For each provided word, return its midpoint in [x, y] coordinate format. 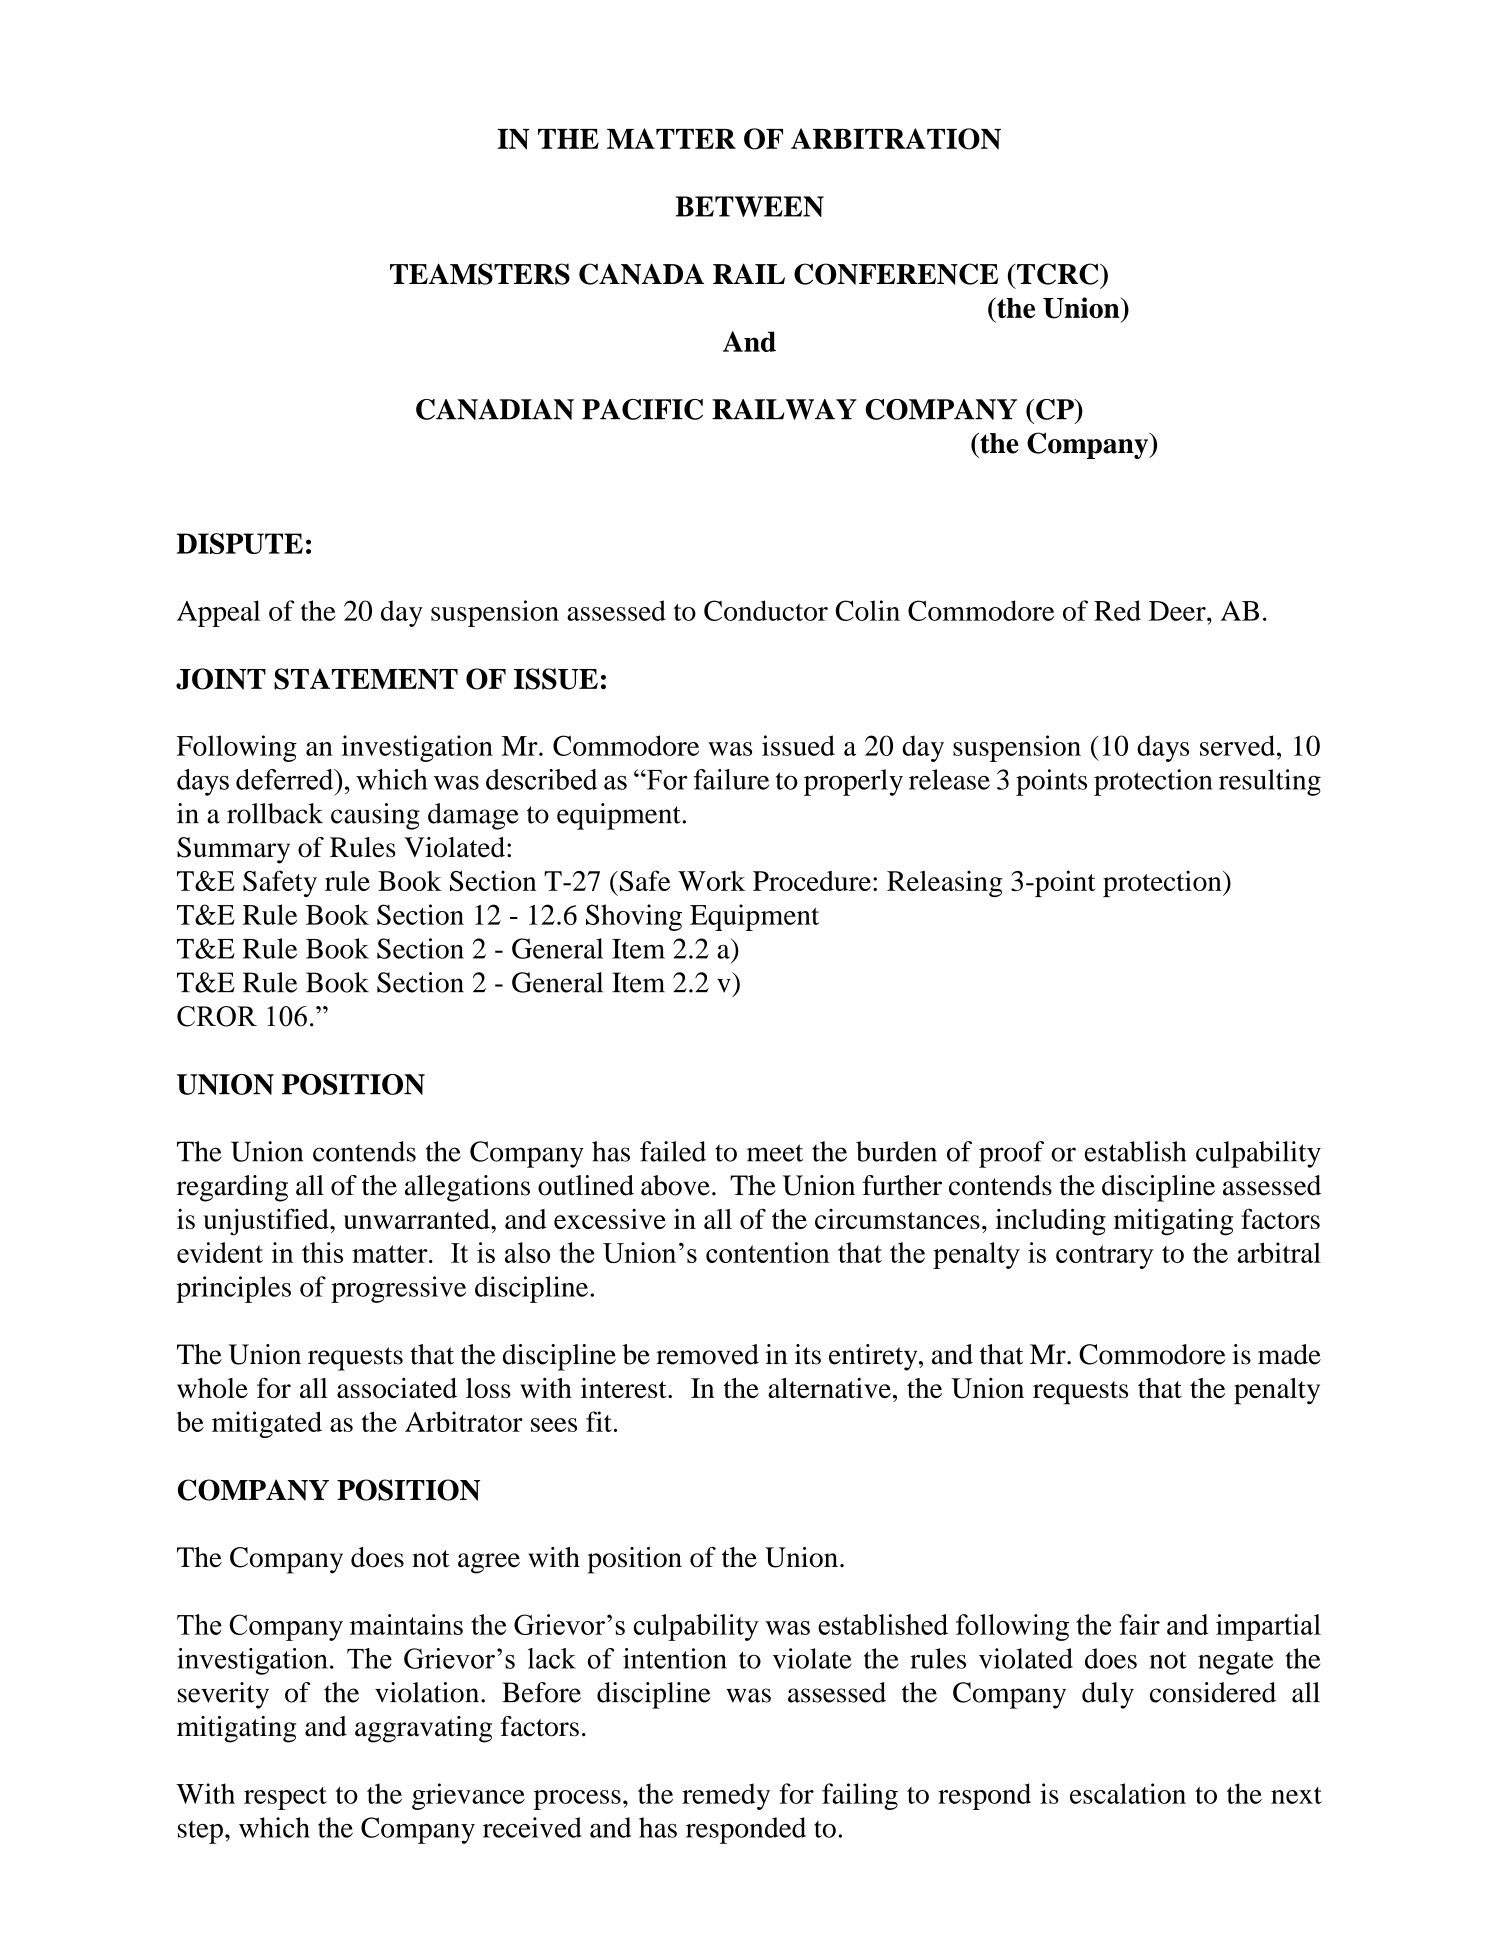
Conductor [766, 610]
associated [397, 1388]
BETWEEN [750, 206]
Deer [1178, 611]
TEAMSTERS [480, 274]
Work [711, 881]
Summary [233, 850]
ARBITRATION [896, 139]
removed [707, 1354]
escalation [1128, 1793]
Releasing [945, 883]
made [1289, 1354]
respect [285, 1798]
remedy [726, 1796]
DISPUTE [240, 543]
